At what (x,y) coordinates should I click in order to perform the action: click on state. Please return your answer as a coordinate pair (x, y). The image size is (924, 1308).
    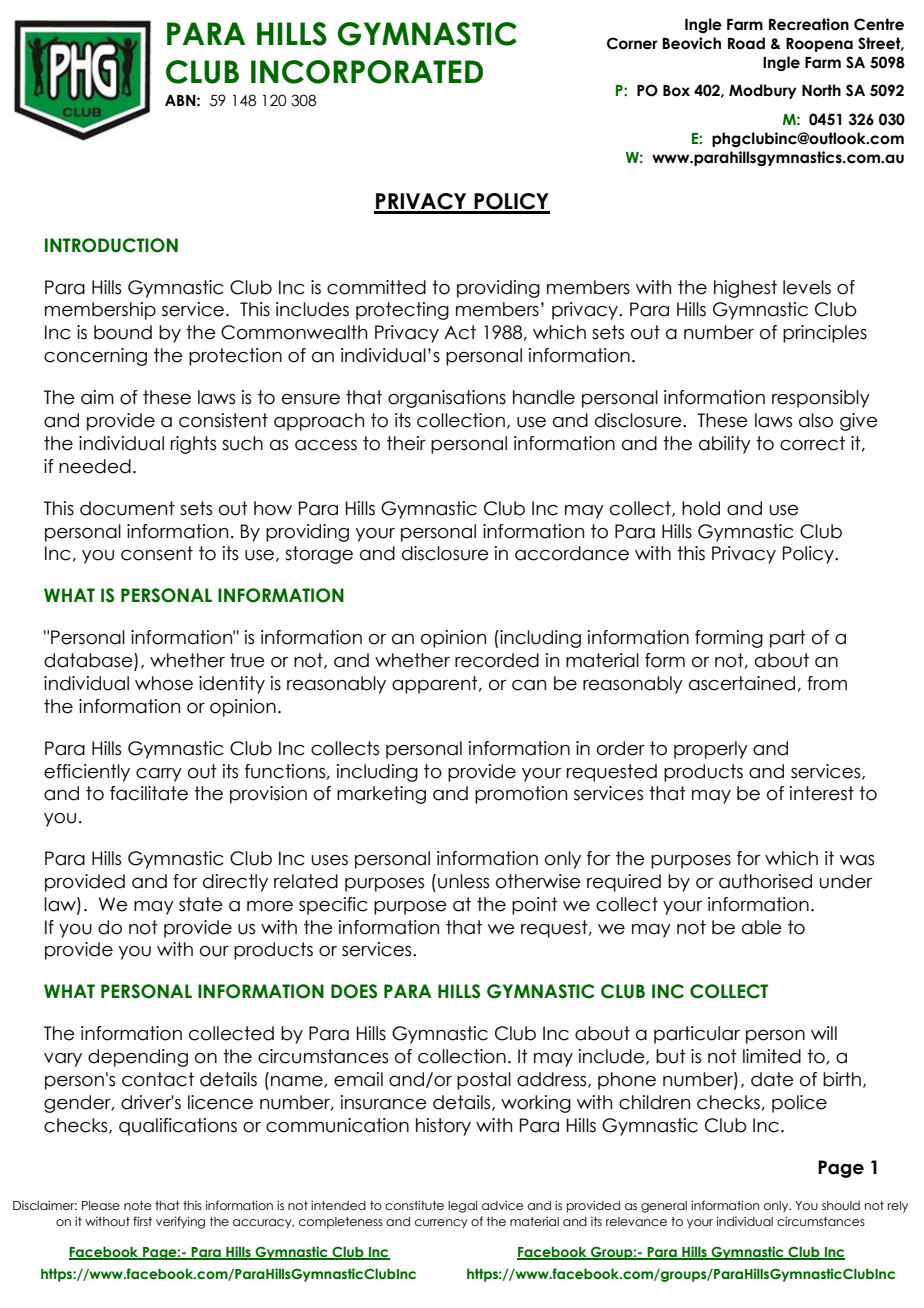
    Looking at the image, I should click on (201, 904).
